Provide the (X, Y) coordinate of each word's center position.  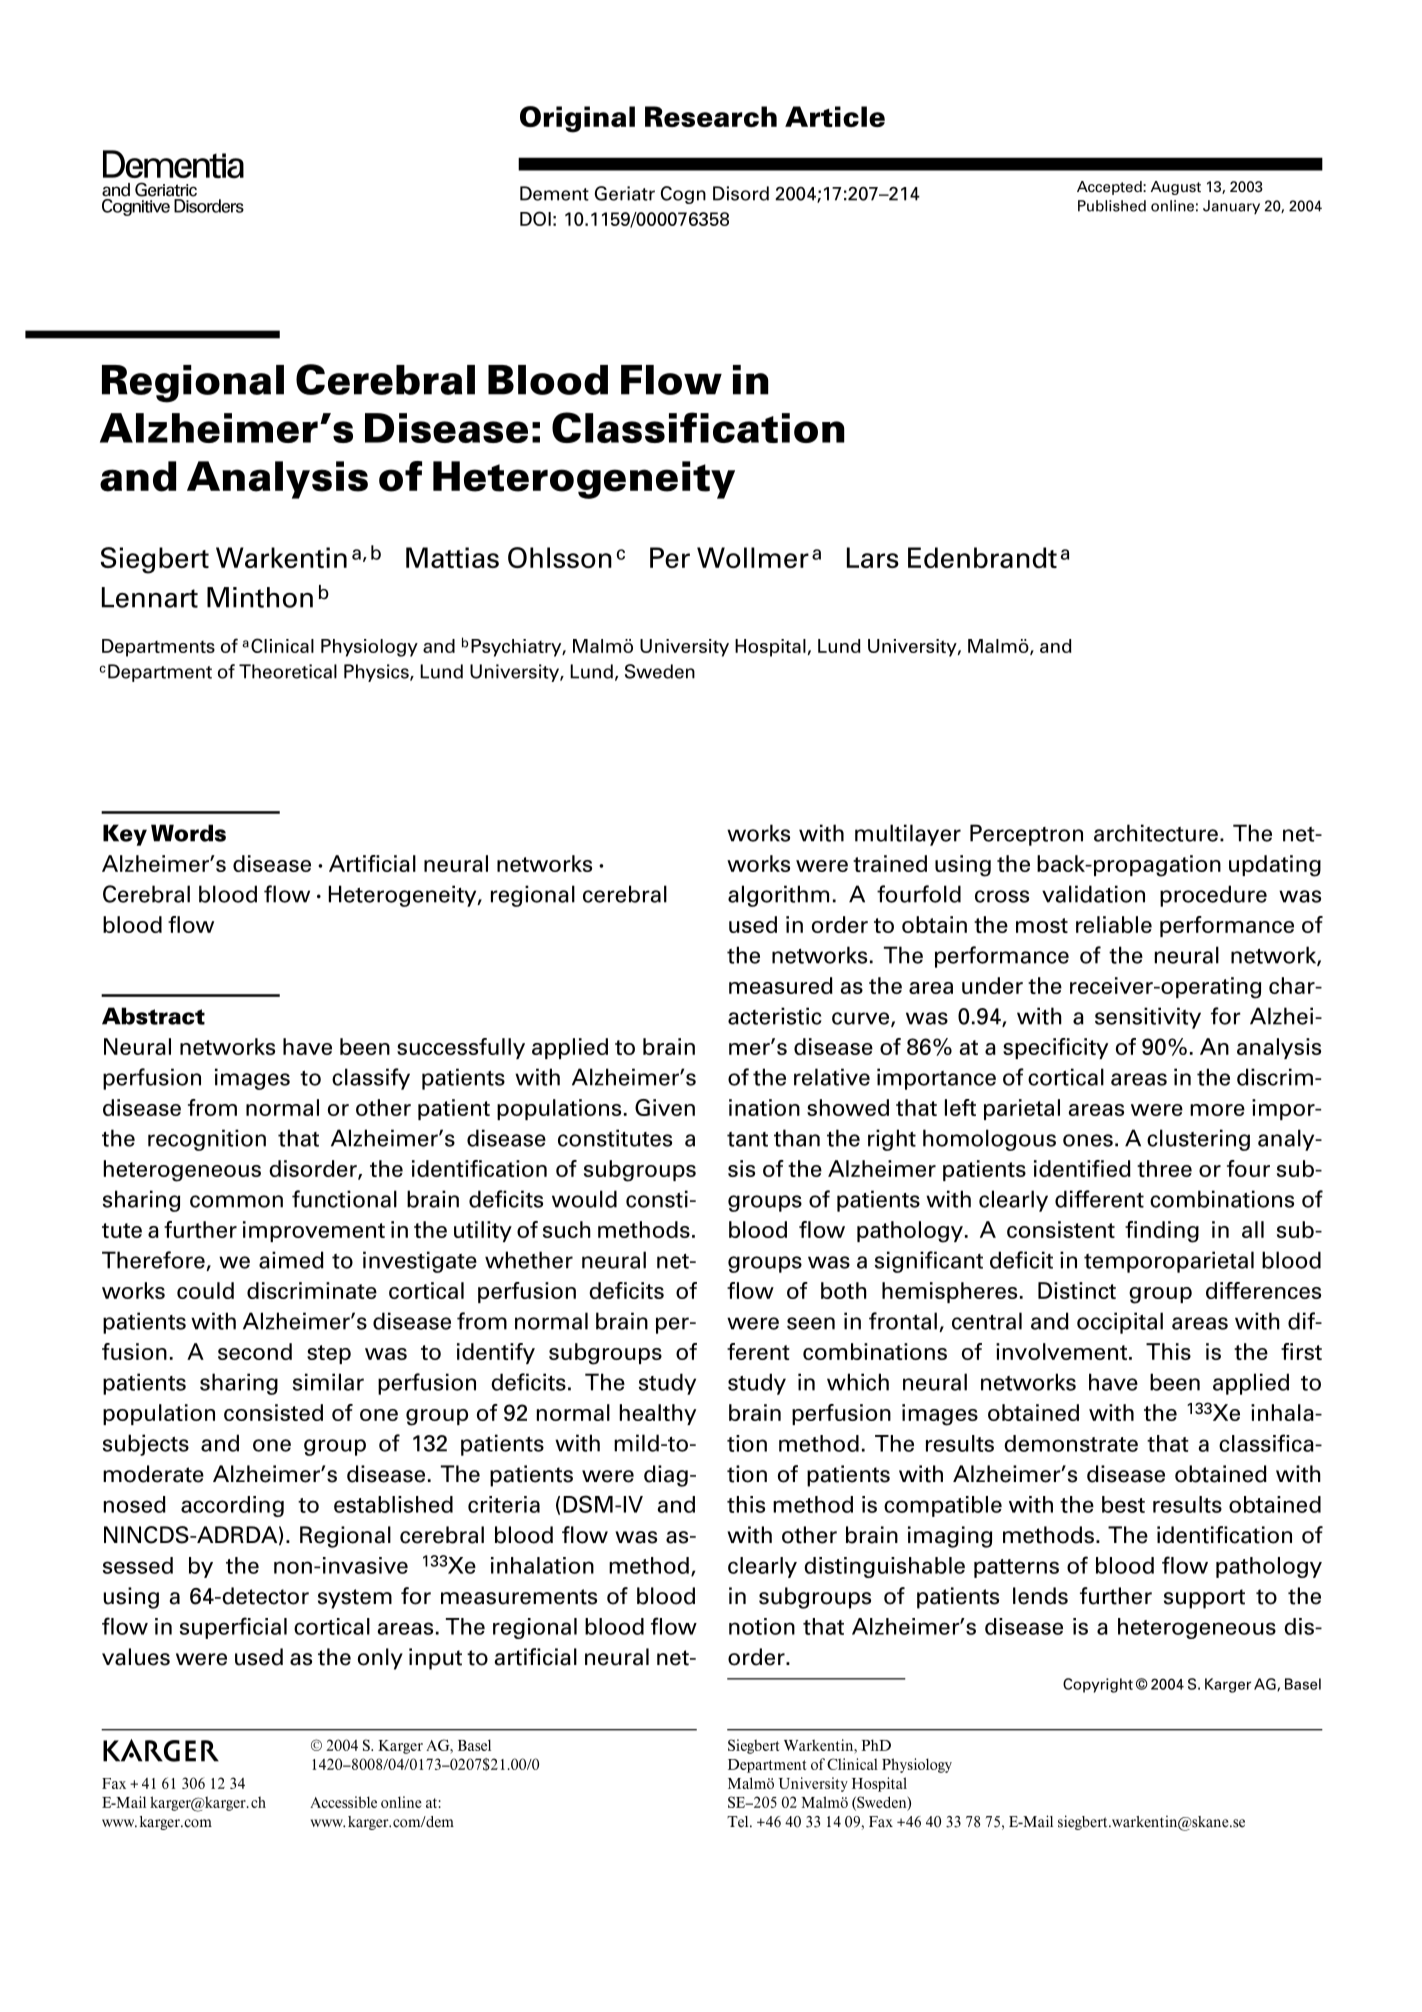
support (1204, 1599)
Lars (873, 557)
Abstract (153, 1016)
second (255, 1351)
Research (711, 116)
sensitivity (1148, 1018)
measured (781, 985)
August (1176, 188)
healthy (658, 1414)
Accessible (343, 1802)
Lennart (150, 597)
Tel (739, 1822)
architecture (1156, 833)
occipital (1120, 1323)
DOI (535, 218)
